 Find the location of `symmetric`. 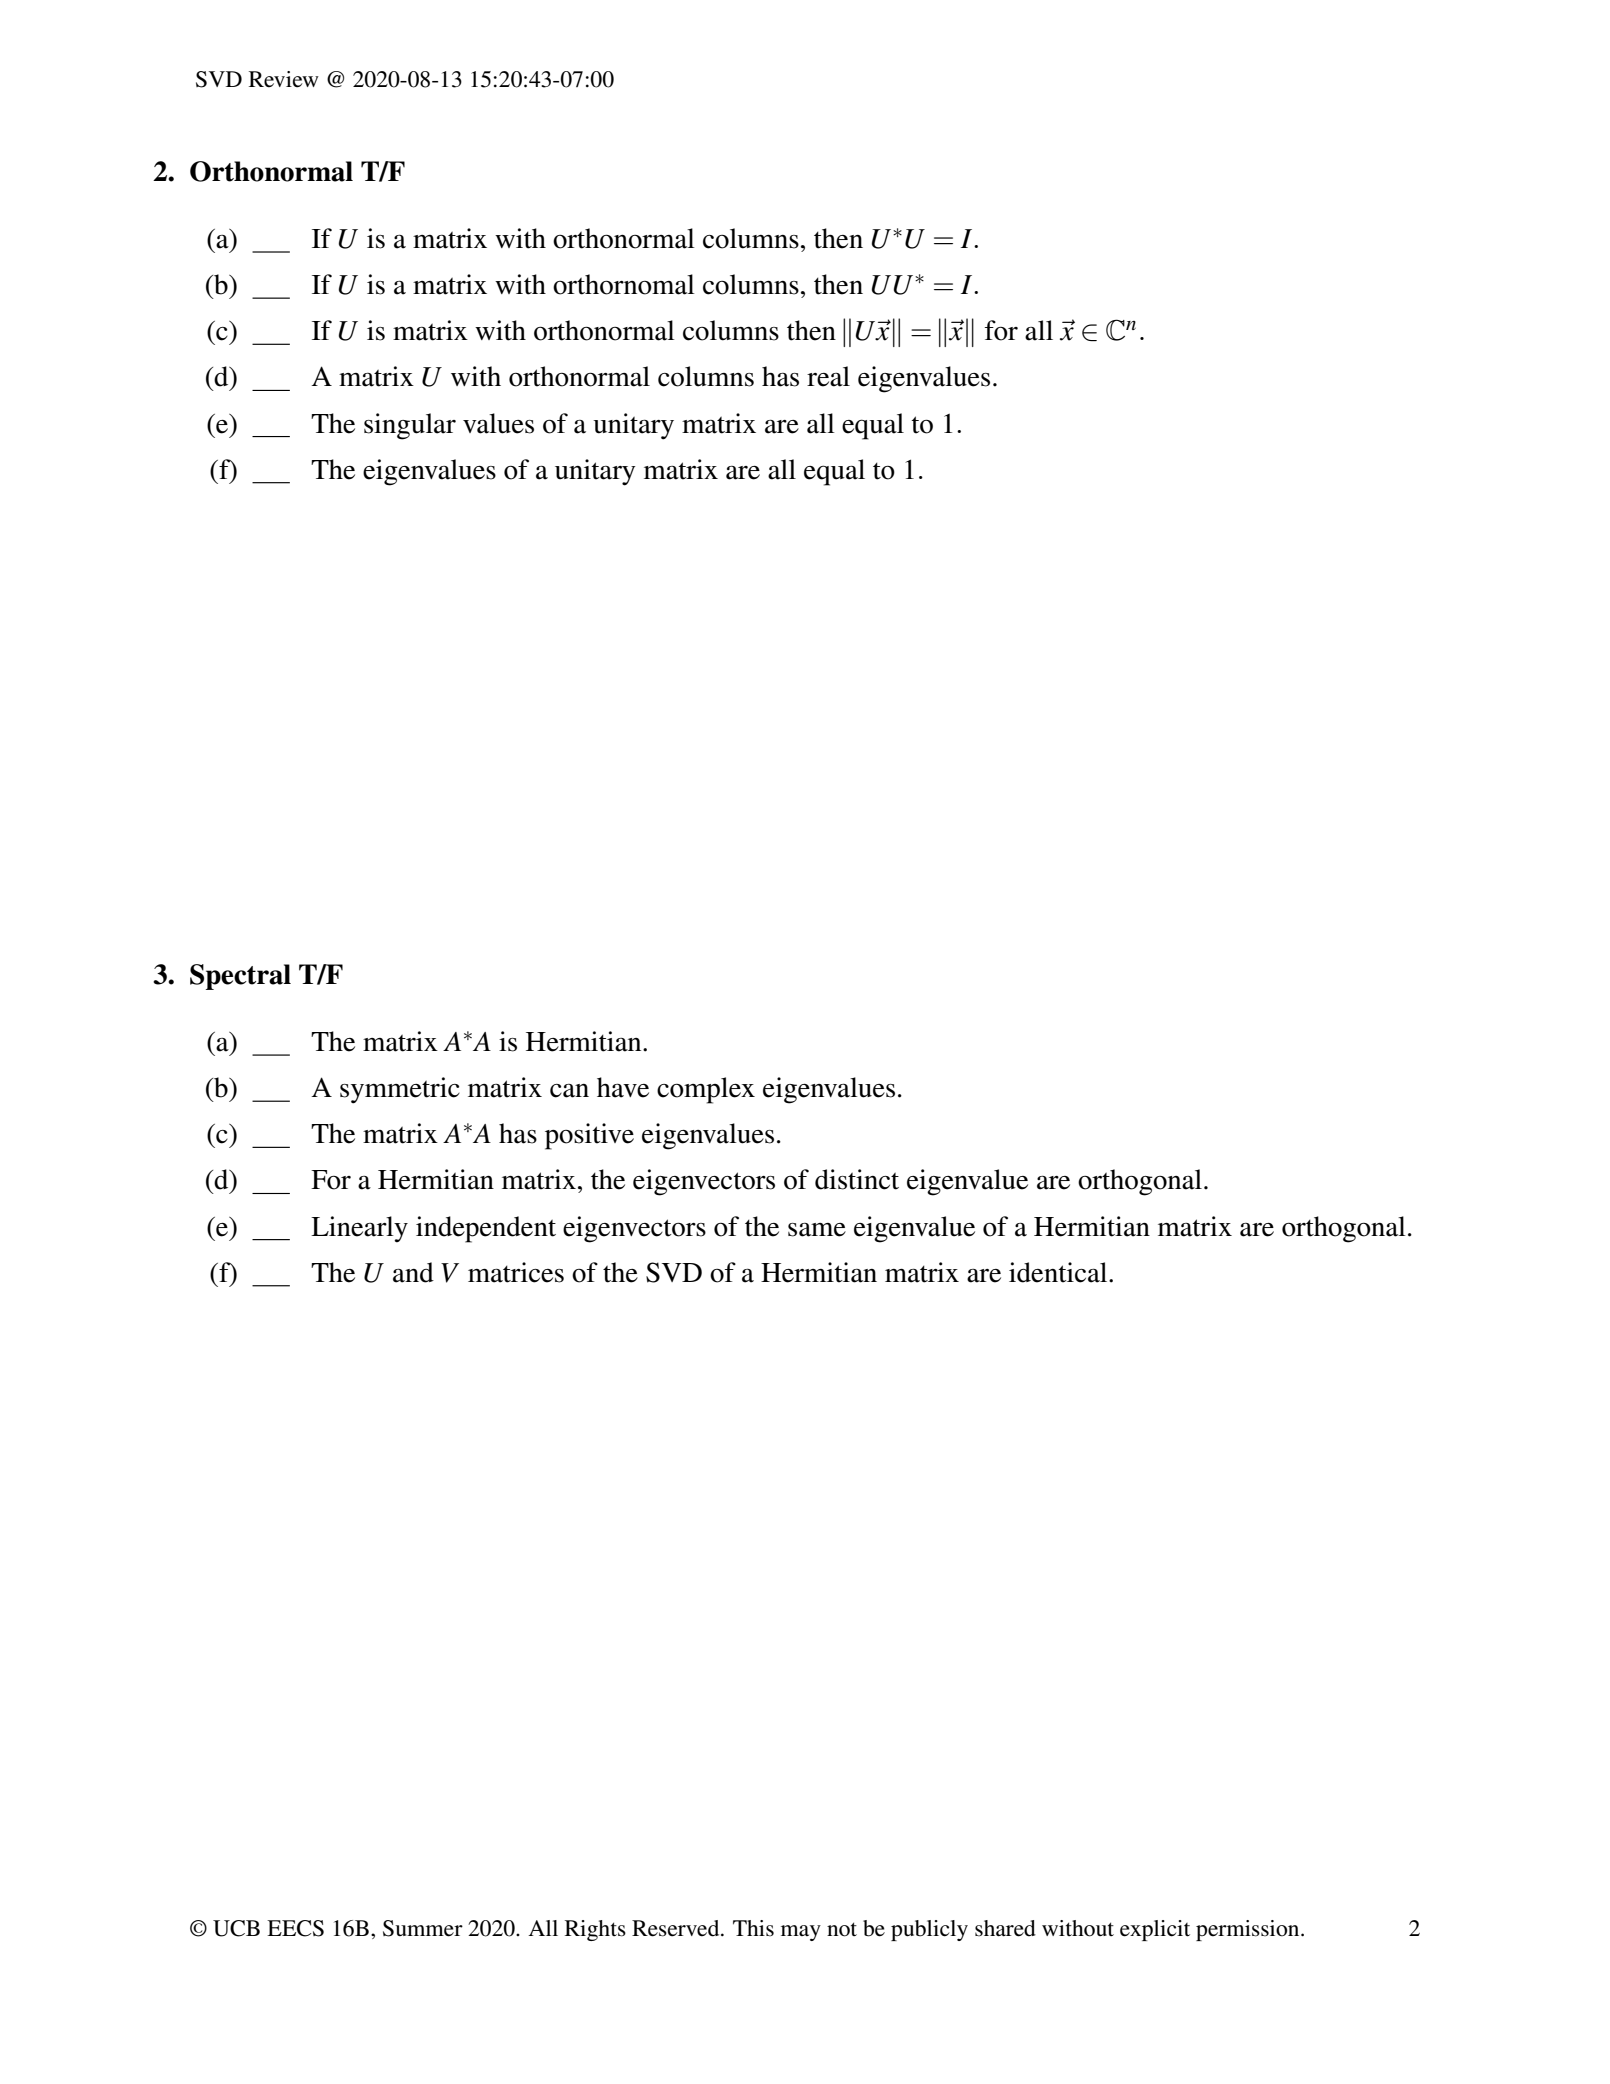

symmetric is located at coordinates (400, 1090).
